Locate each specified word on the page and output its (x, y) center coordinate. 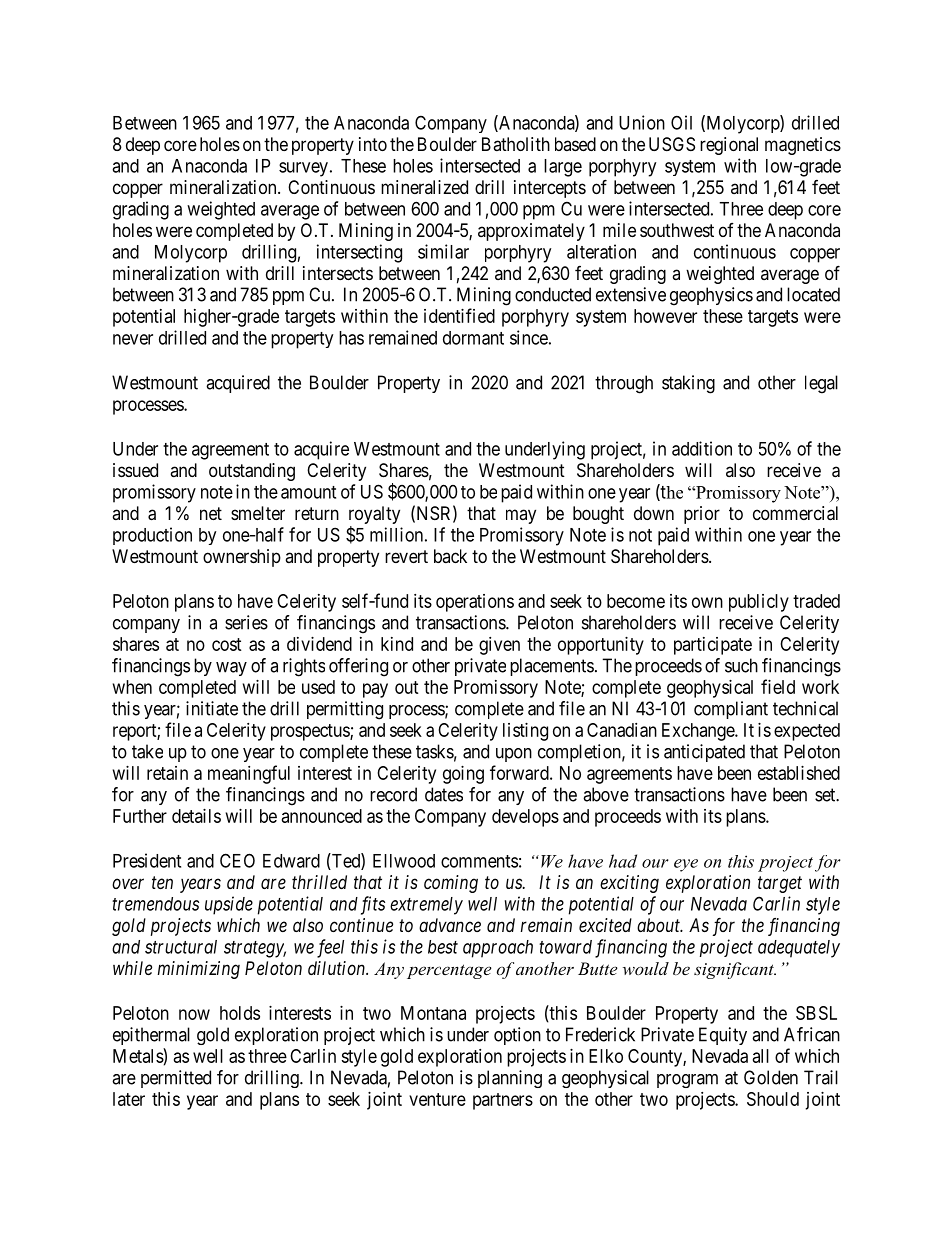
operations (475, 603)
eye (686, 865)
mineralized (424, 187)
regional (729, 146)
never (133, 339)
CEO (237, 860)
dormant (473, 338)
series (246, 622)
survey (303, 169)
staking (688, 384)
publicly (759, 603)
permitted (176, 1079)
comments (479, 861)
